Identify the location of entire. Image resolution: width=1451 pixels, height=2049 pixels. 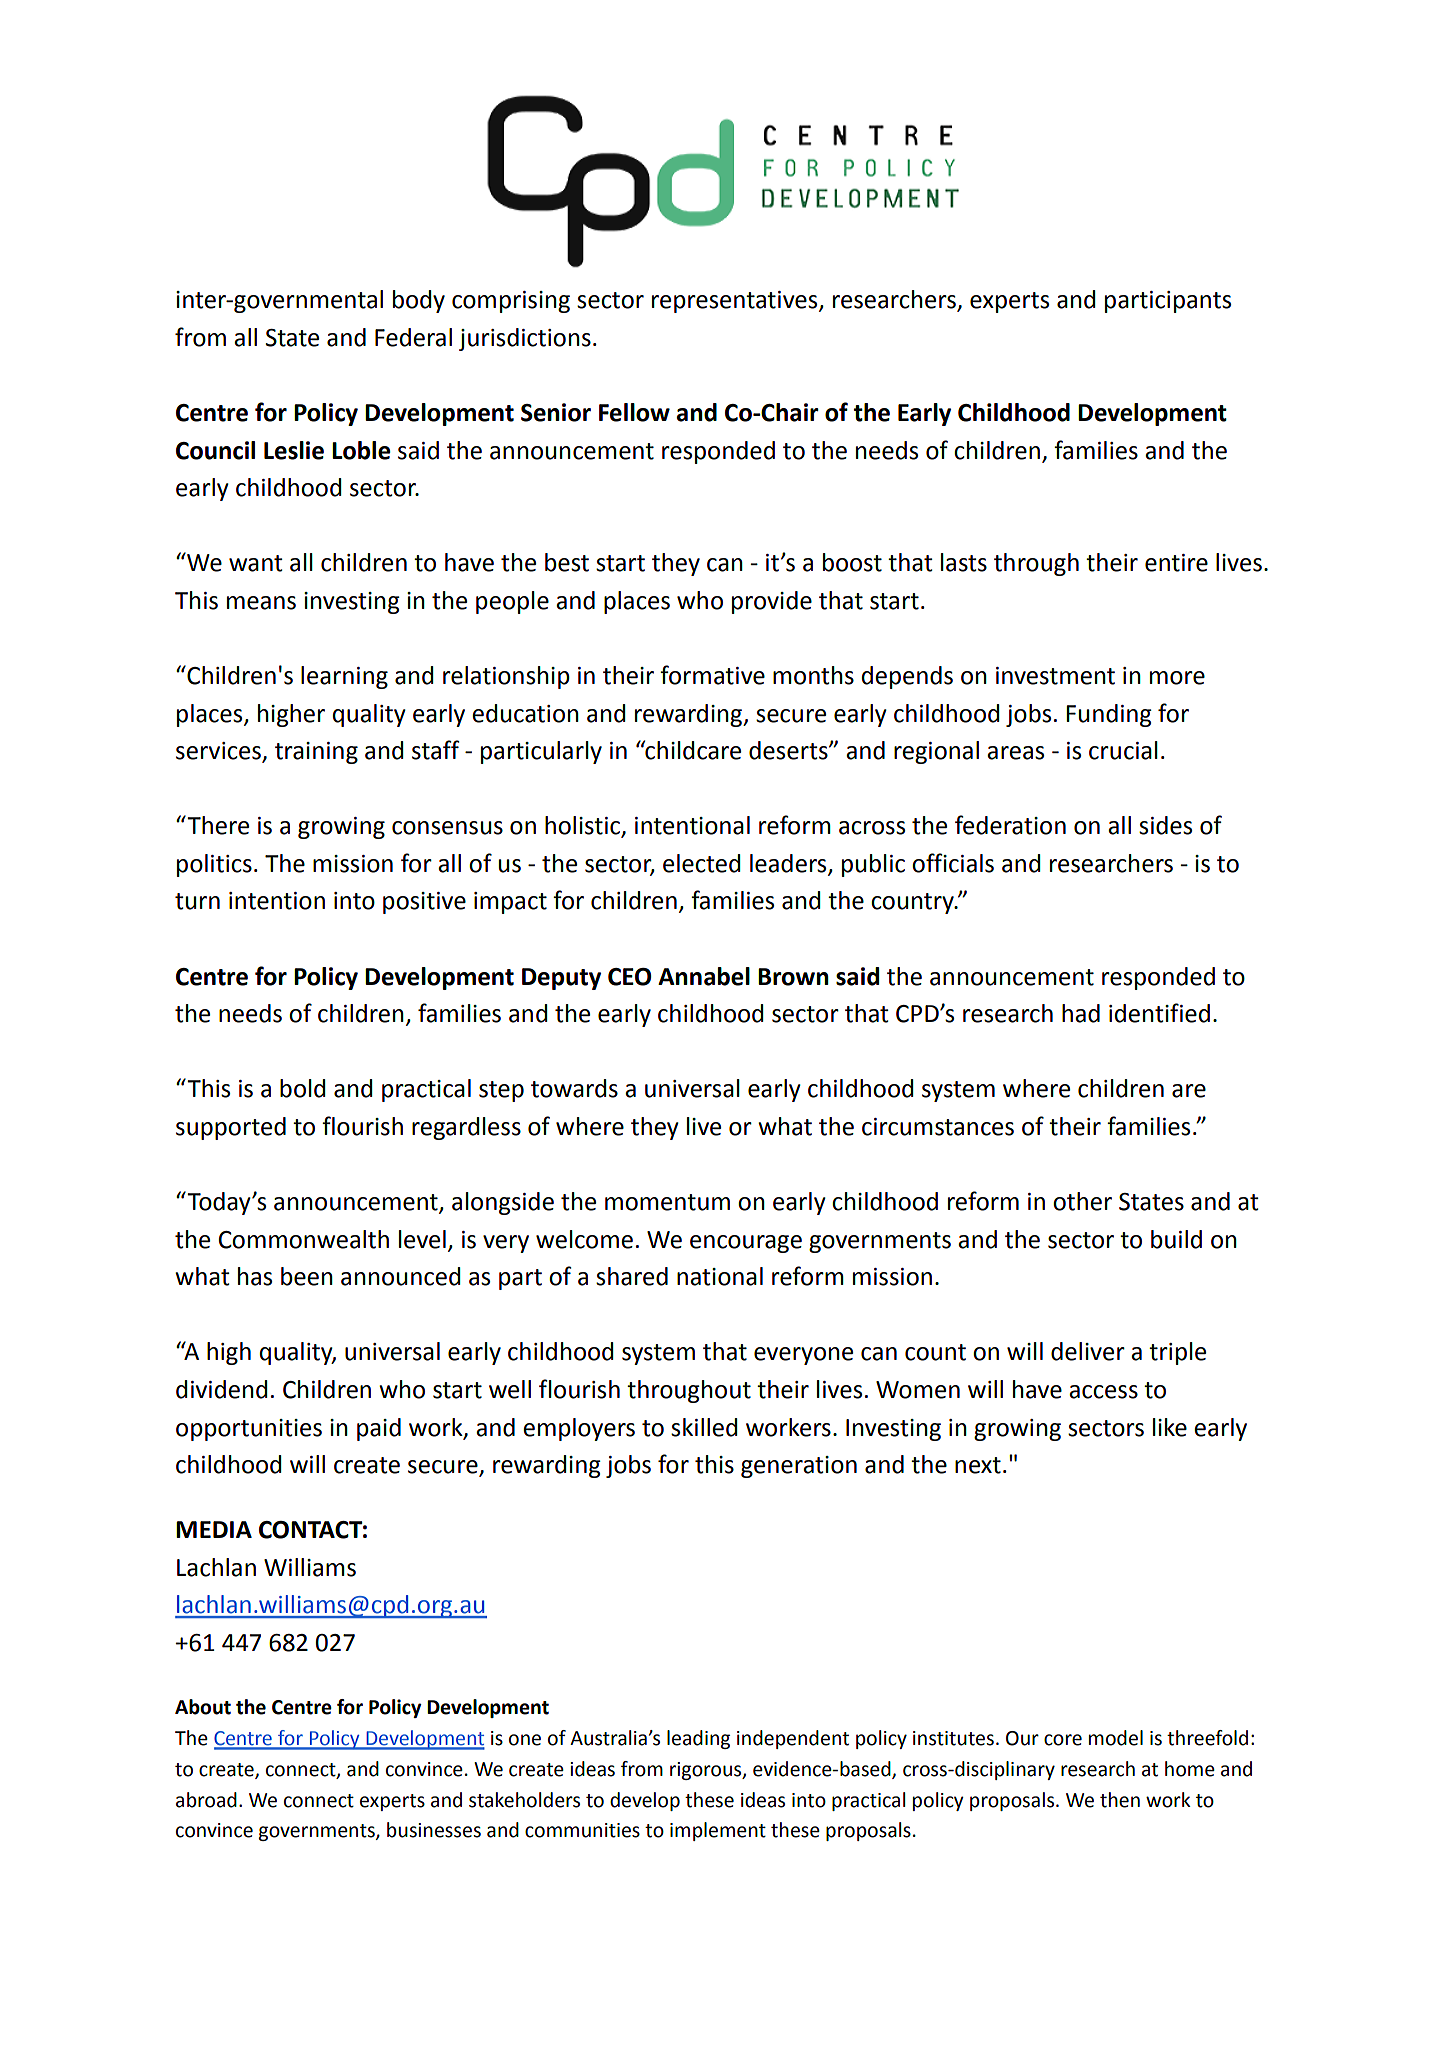
(1176, 563).
